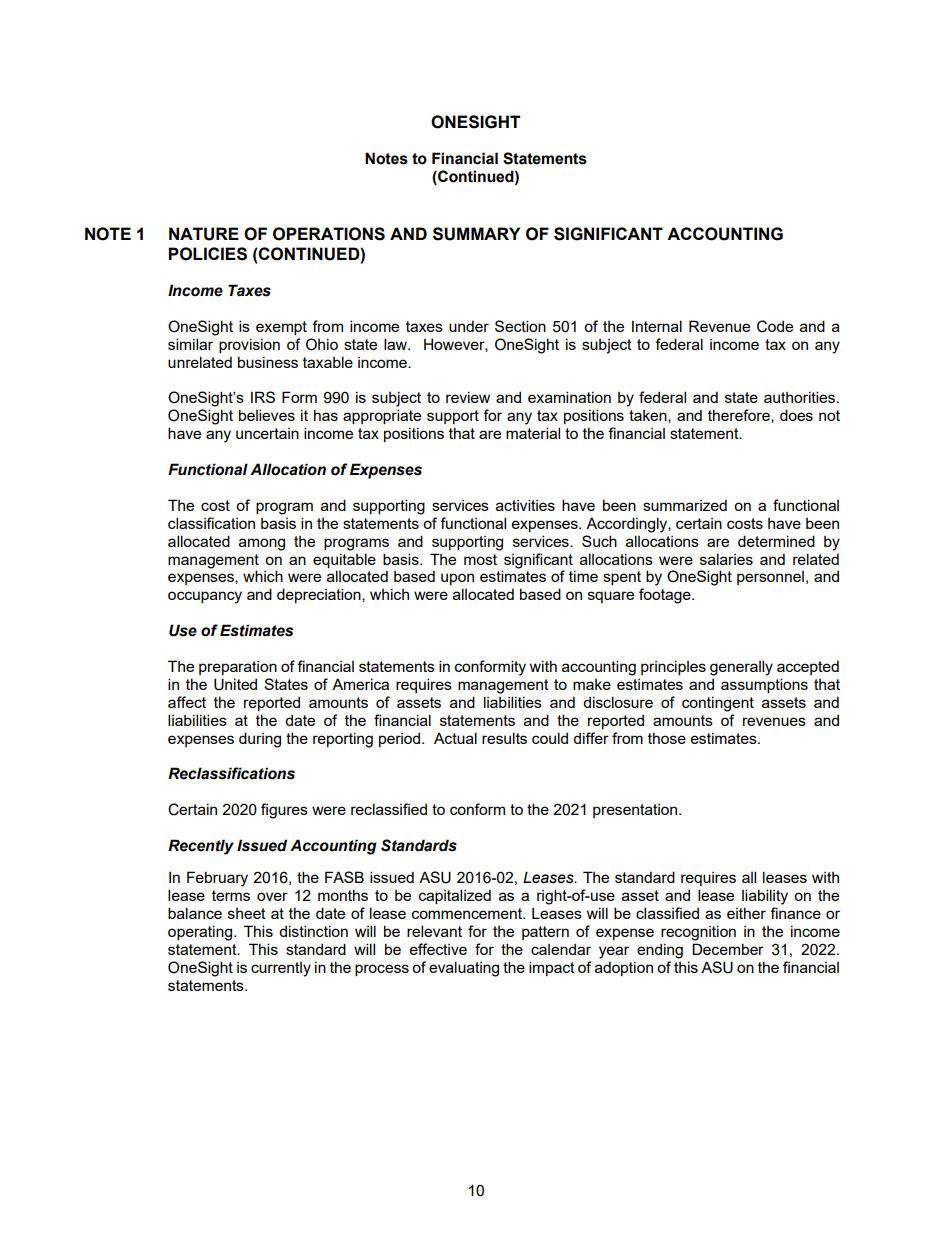  Describe the element at coordinates (476, 234) in the image. I see `SUMMARY` at that location.
